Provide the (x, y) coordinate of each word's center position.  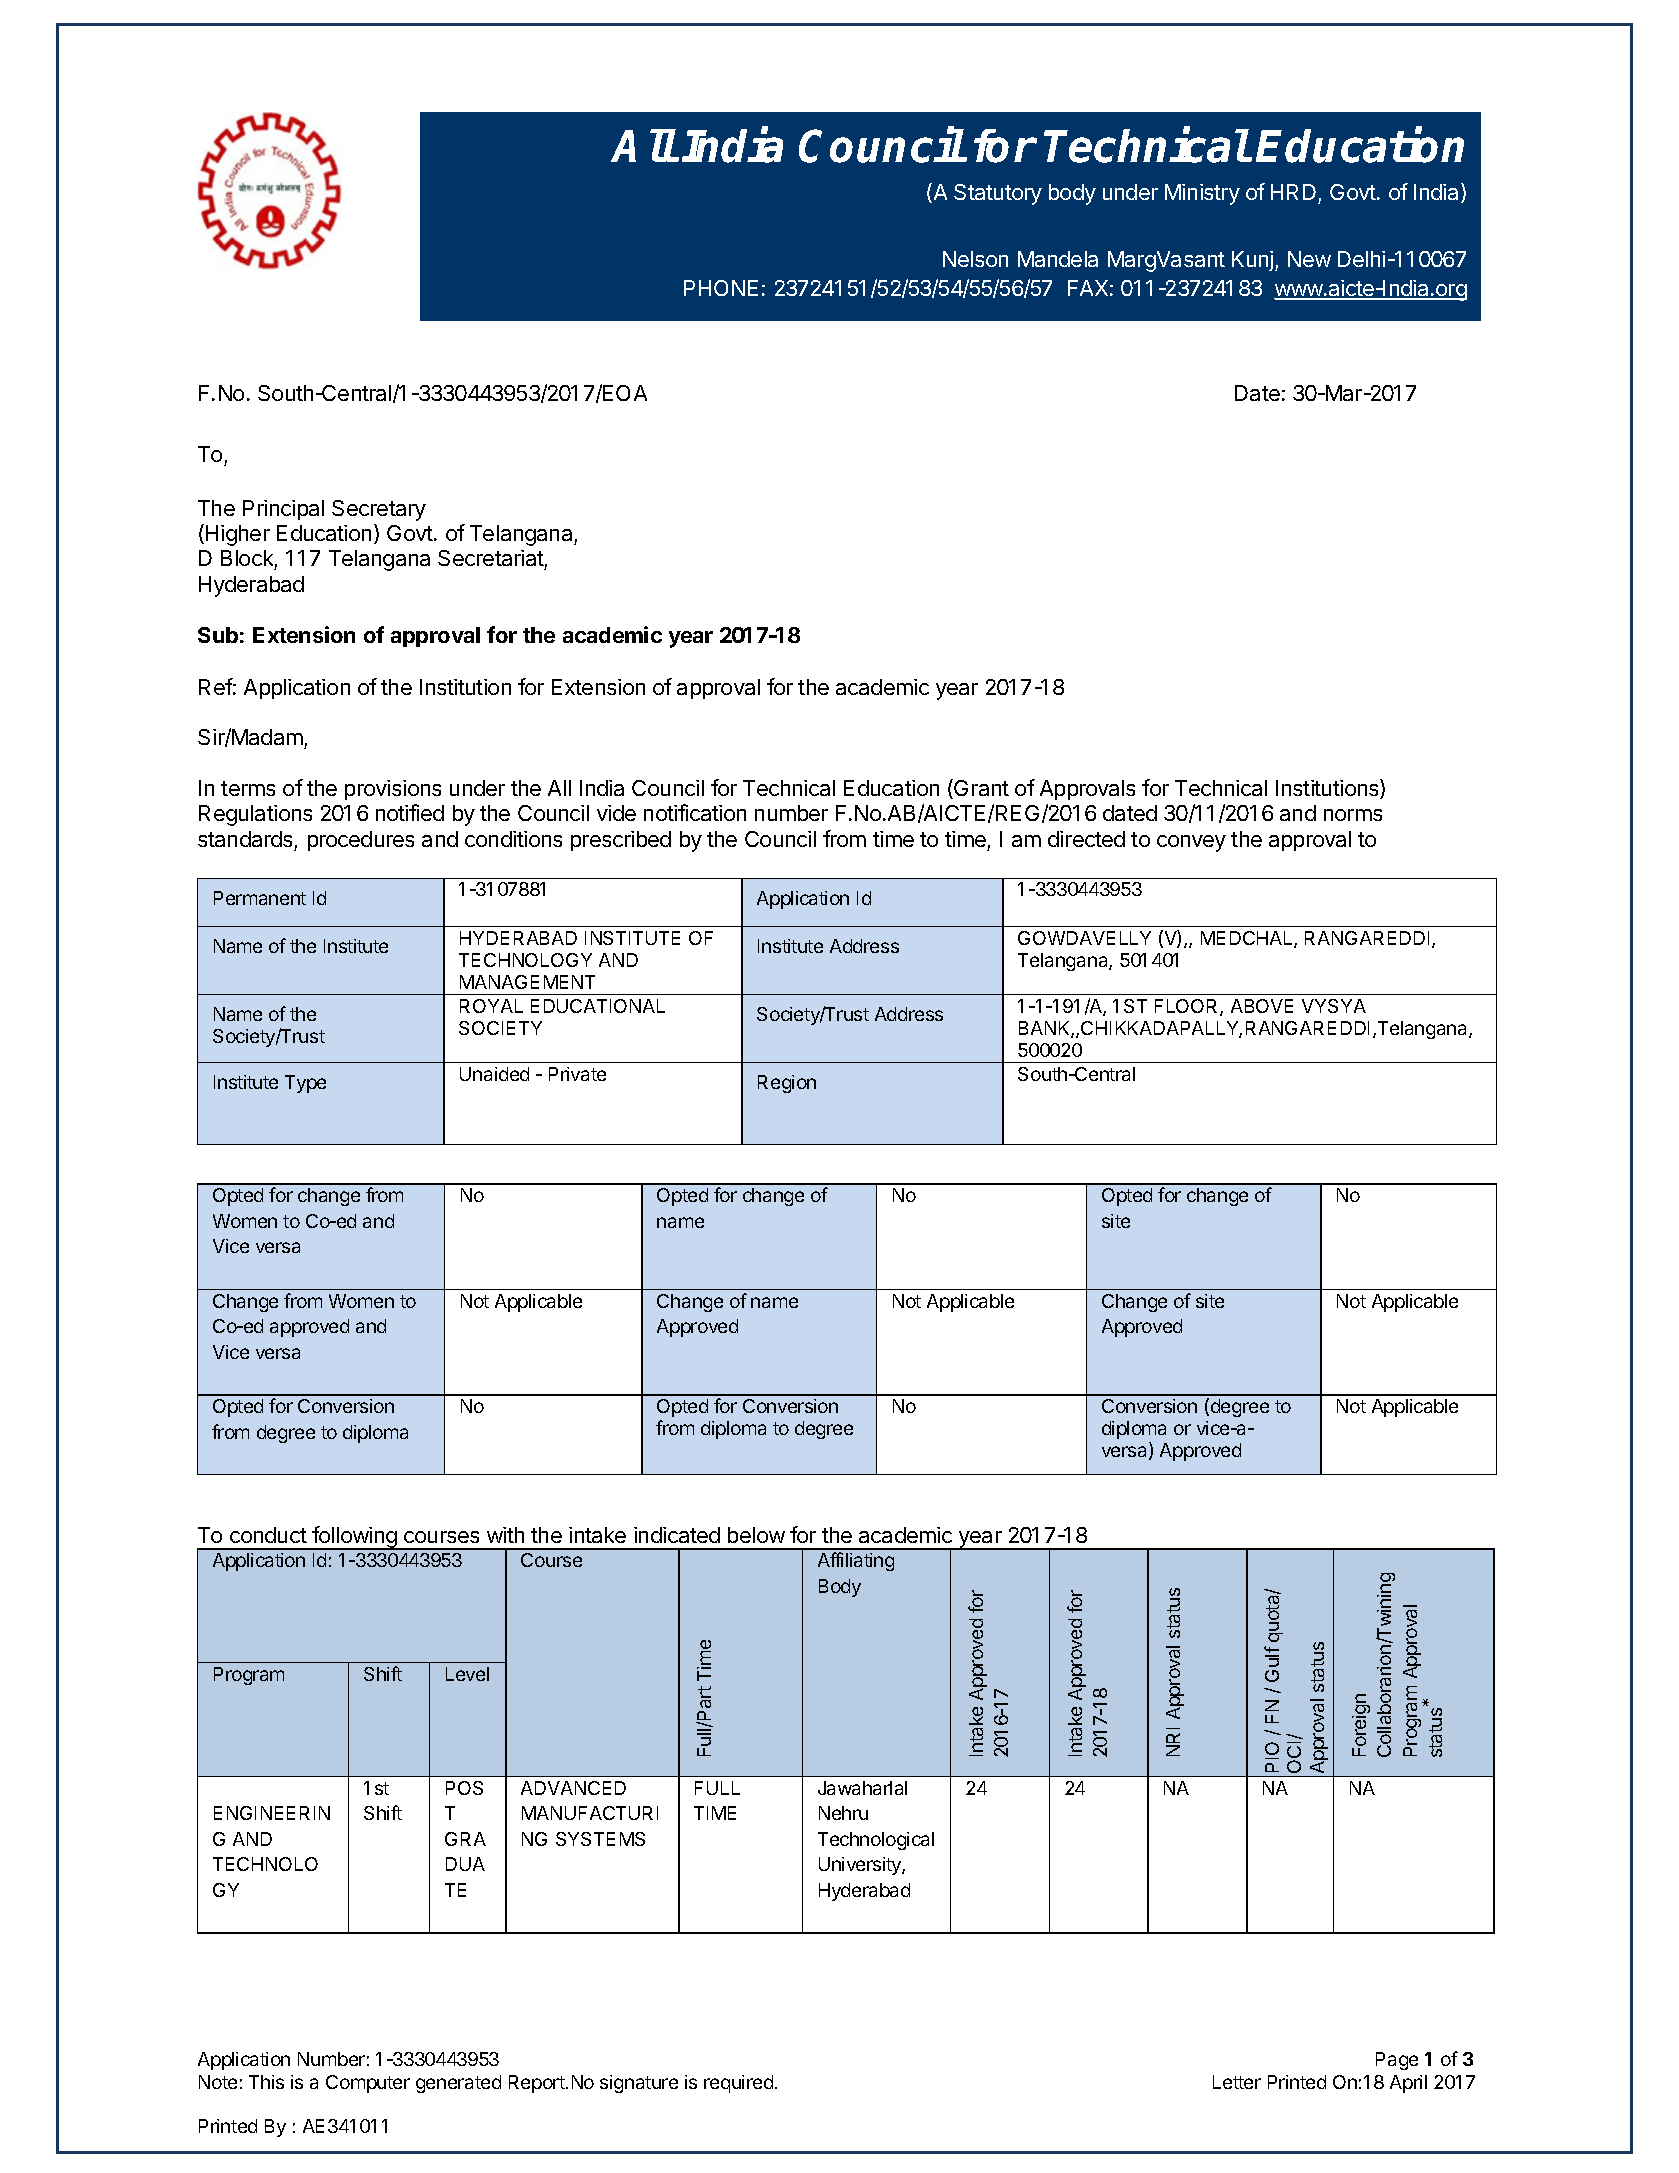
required (738, 2084)
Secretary (379, 510)
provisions (393, 790)
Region (787, 1084)
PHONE (721, 288)
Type (305, 1084)
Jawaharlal (862, 1788)
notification (695, 812)
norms (1353, 815)
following (354, 1538)
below (756, 1535)
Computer (368, 2084)
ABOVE (1262, 1006)
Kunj (1254, 261)
